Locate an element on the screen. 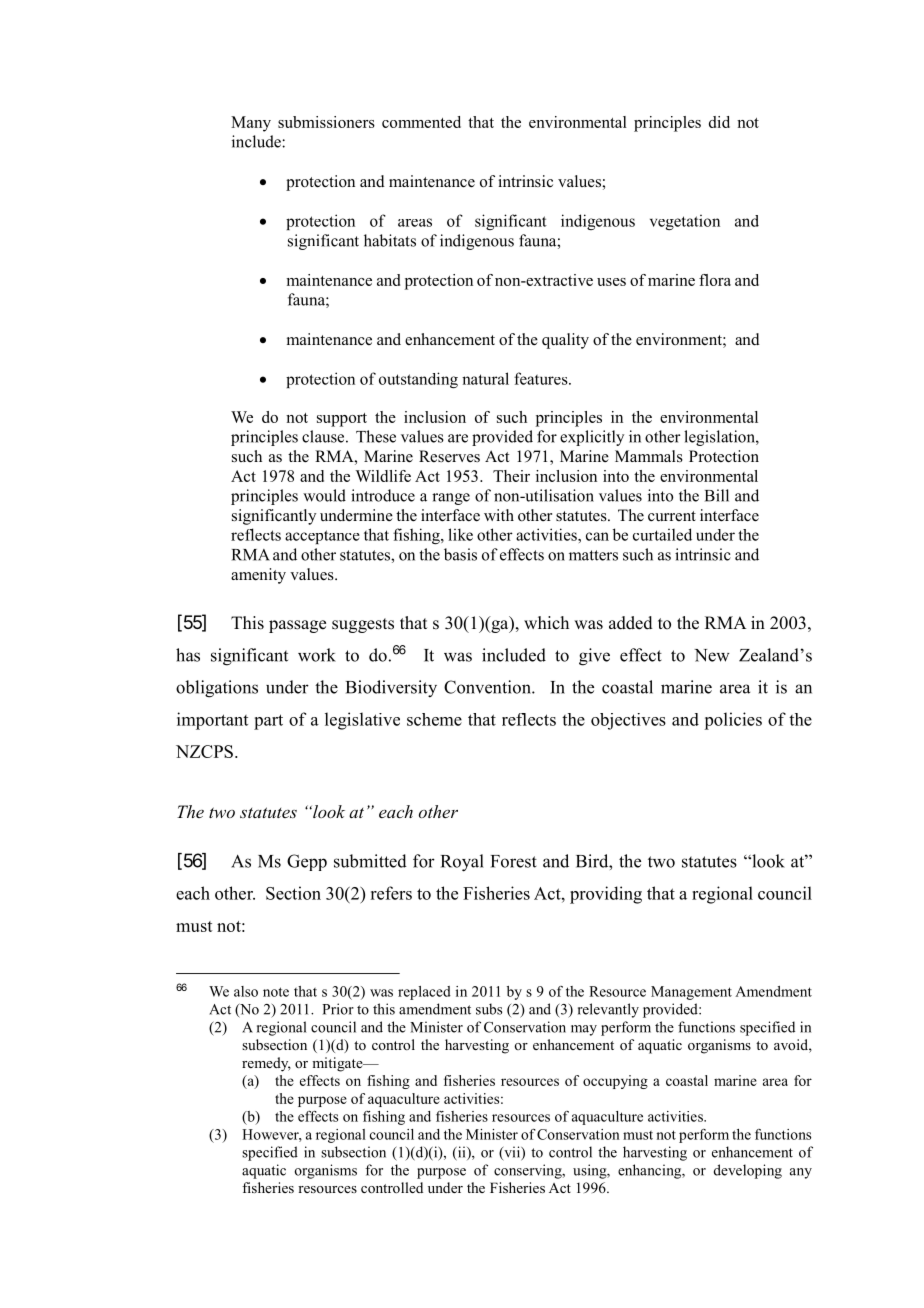 This screenshot has width=924, height=1308. developing is located at coordinates (748, 1171).
